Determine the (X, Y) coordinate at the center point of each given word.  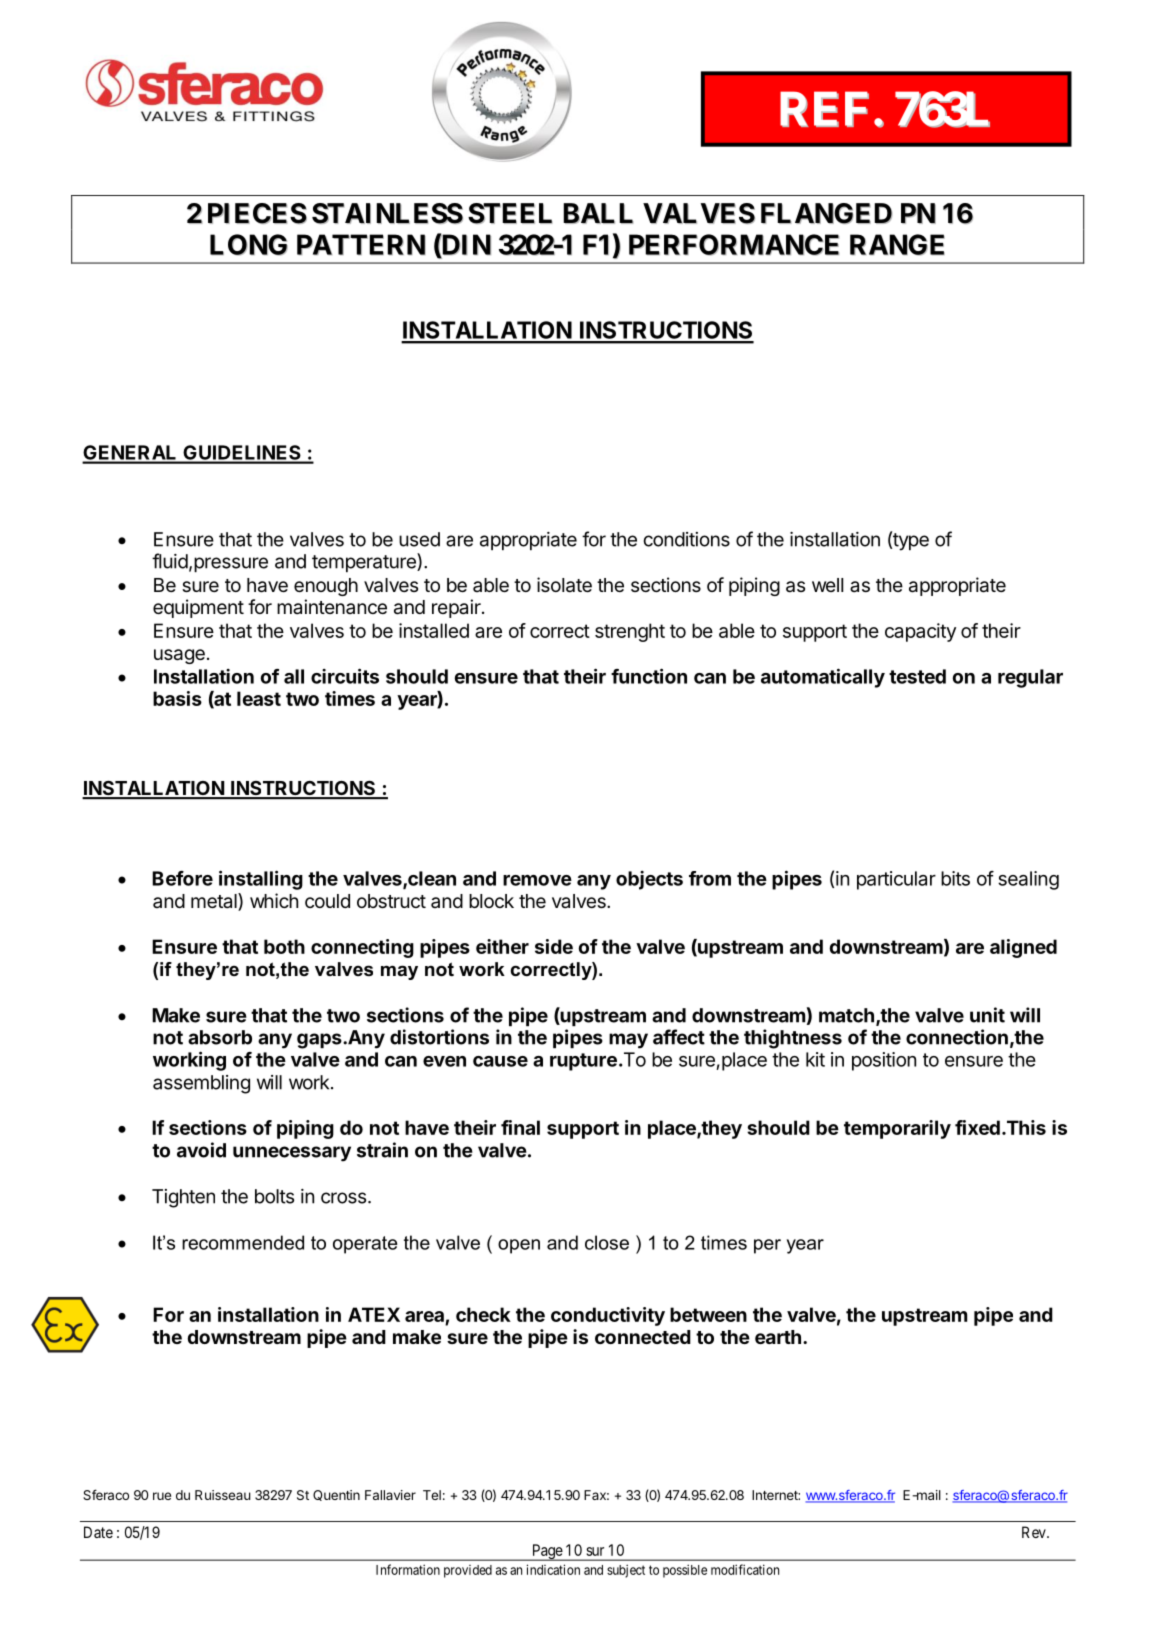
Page (547, 1552)
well (827, 585)
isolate (564, 585)
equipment (198, 608)
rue (162, 1496)
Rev (1035, 1532)
